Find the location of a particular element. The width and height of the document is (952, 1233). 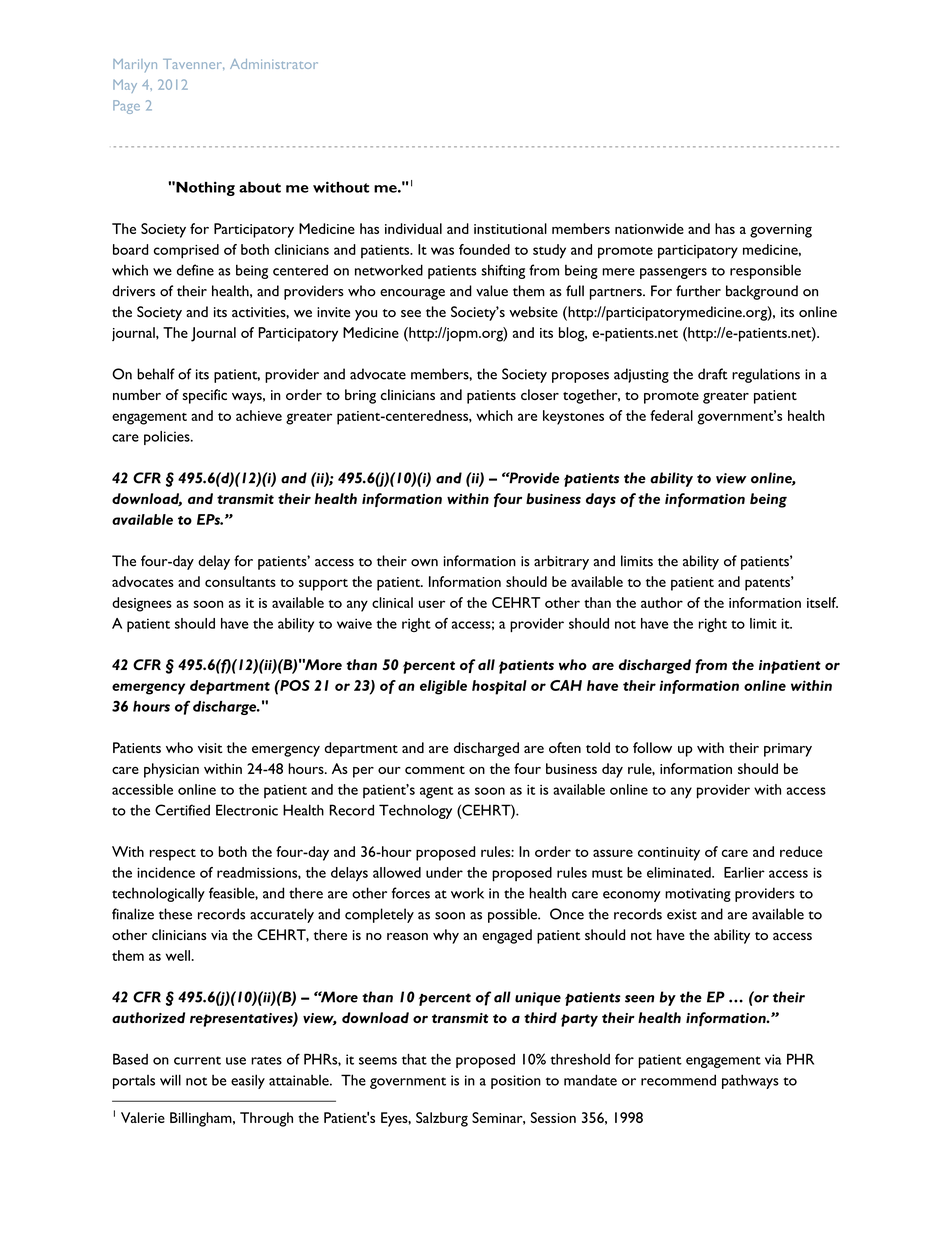

draft is located at coordinates (713, 374).
